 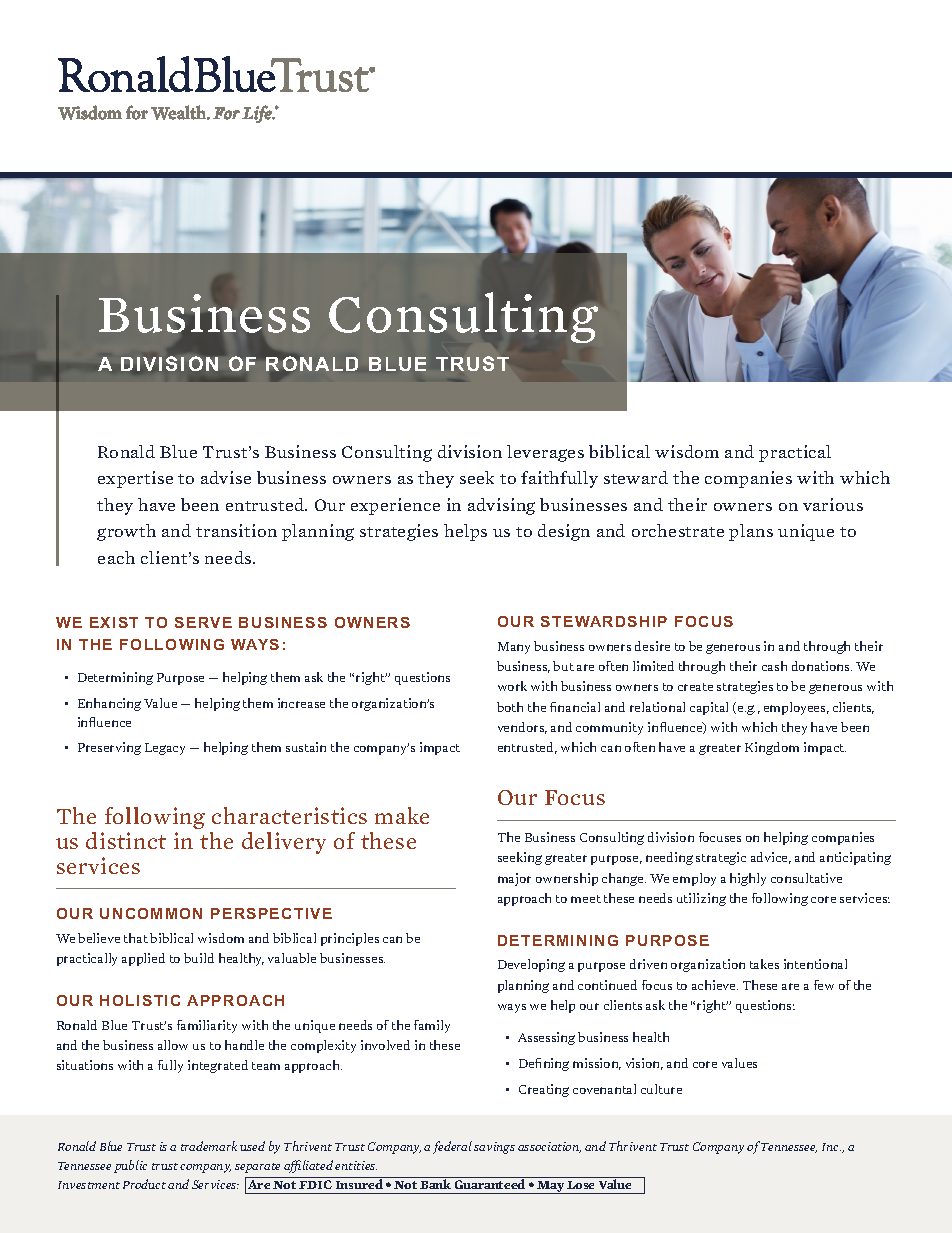 What do you see at coordinates (126, 840) in the image?
I see `distinct` at bounding box center [126, 840].
